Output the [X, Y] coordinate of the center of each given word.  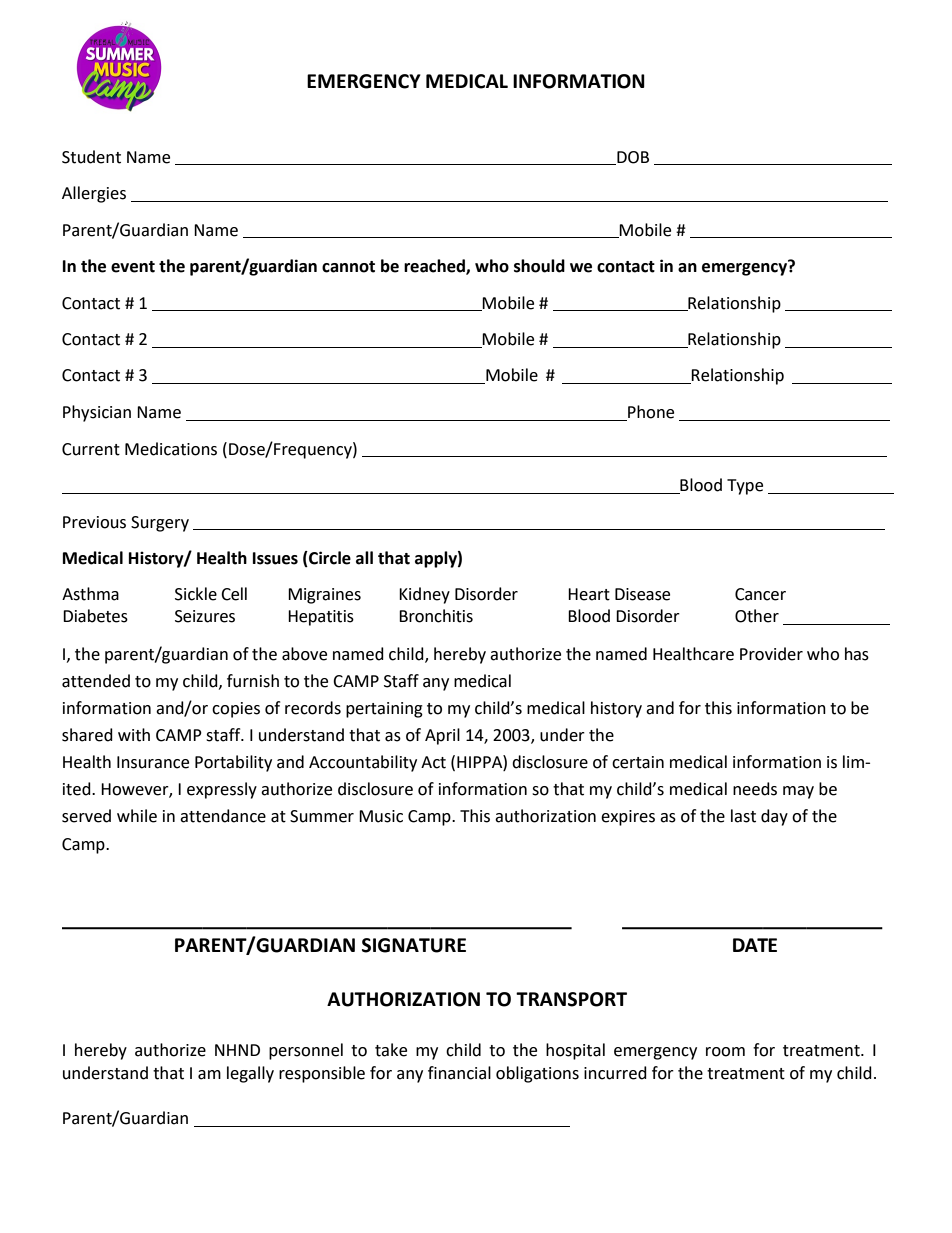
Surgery [160, 524]
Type [745, 487]
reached [435, 267]
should [539, 266]
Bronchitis [436, 616]
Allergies [94, 194]
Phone [650, 413]
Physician [97, 413]
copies [236, 710]
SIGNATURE [414, 945]
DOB [632, 158]
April [442, 736]
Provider [771, 654]
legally [250, 1074]
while [137, 816]
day [774, 817]
